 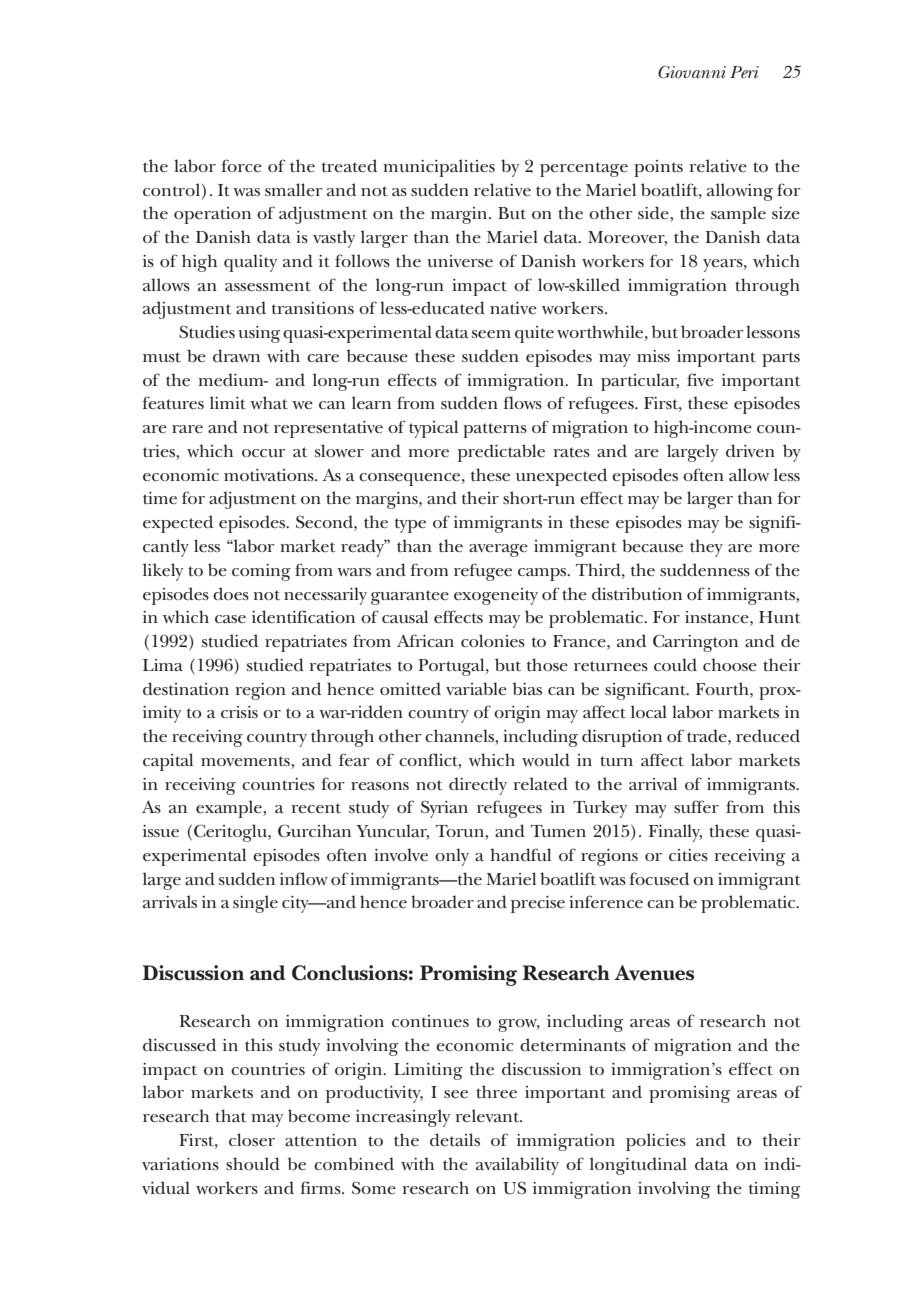 What do you see at coordinates (491, 334) in the screenshot?
I see `seem` at bounding box center [491, 334].
